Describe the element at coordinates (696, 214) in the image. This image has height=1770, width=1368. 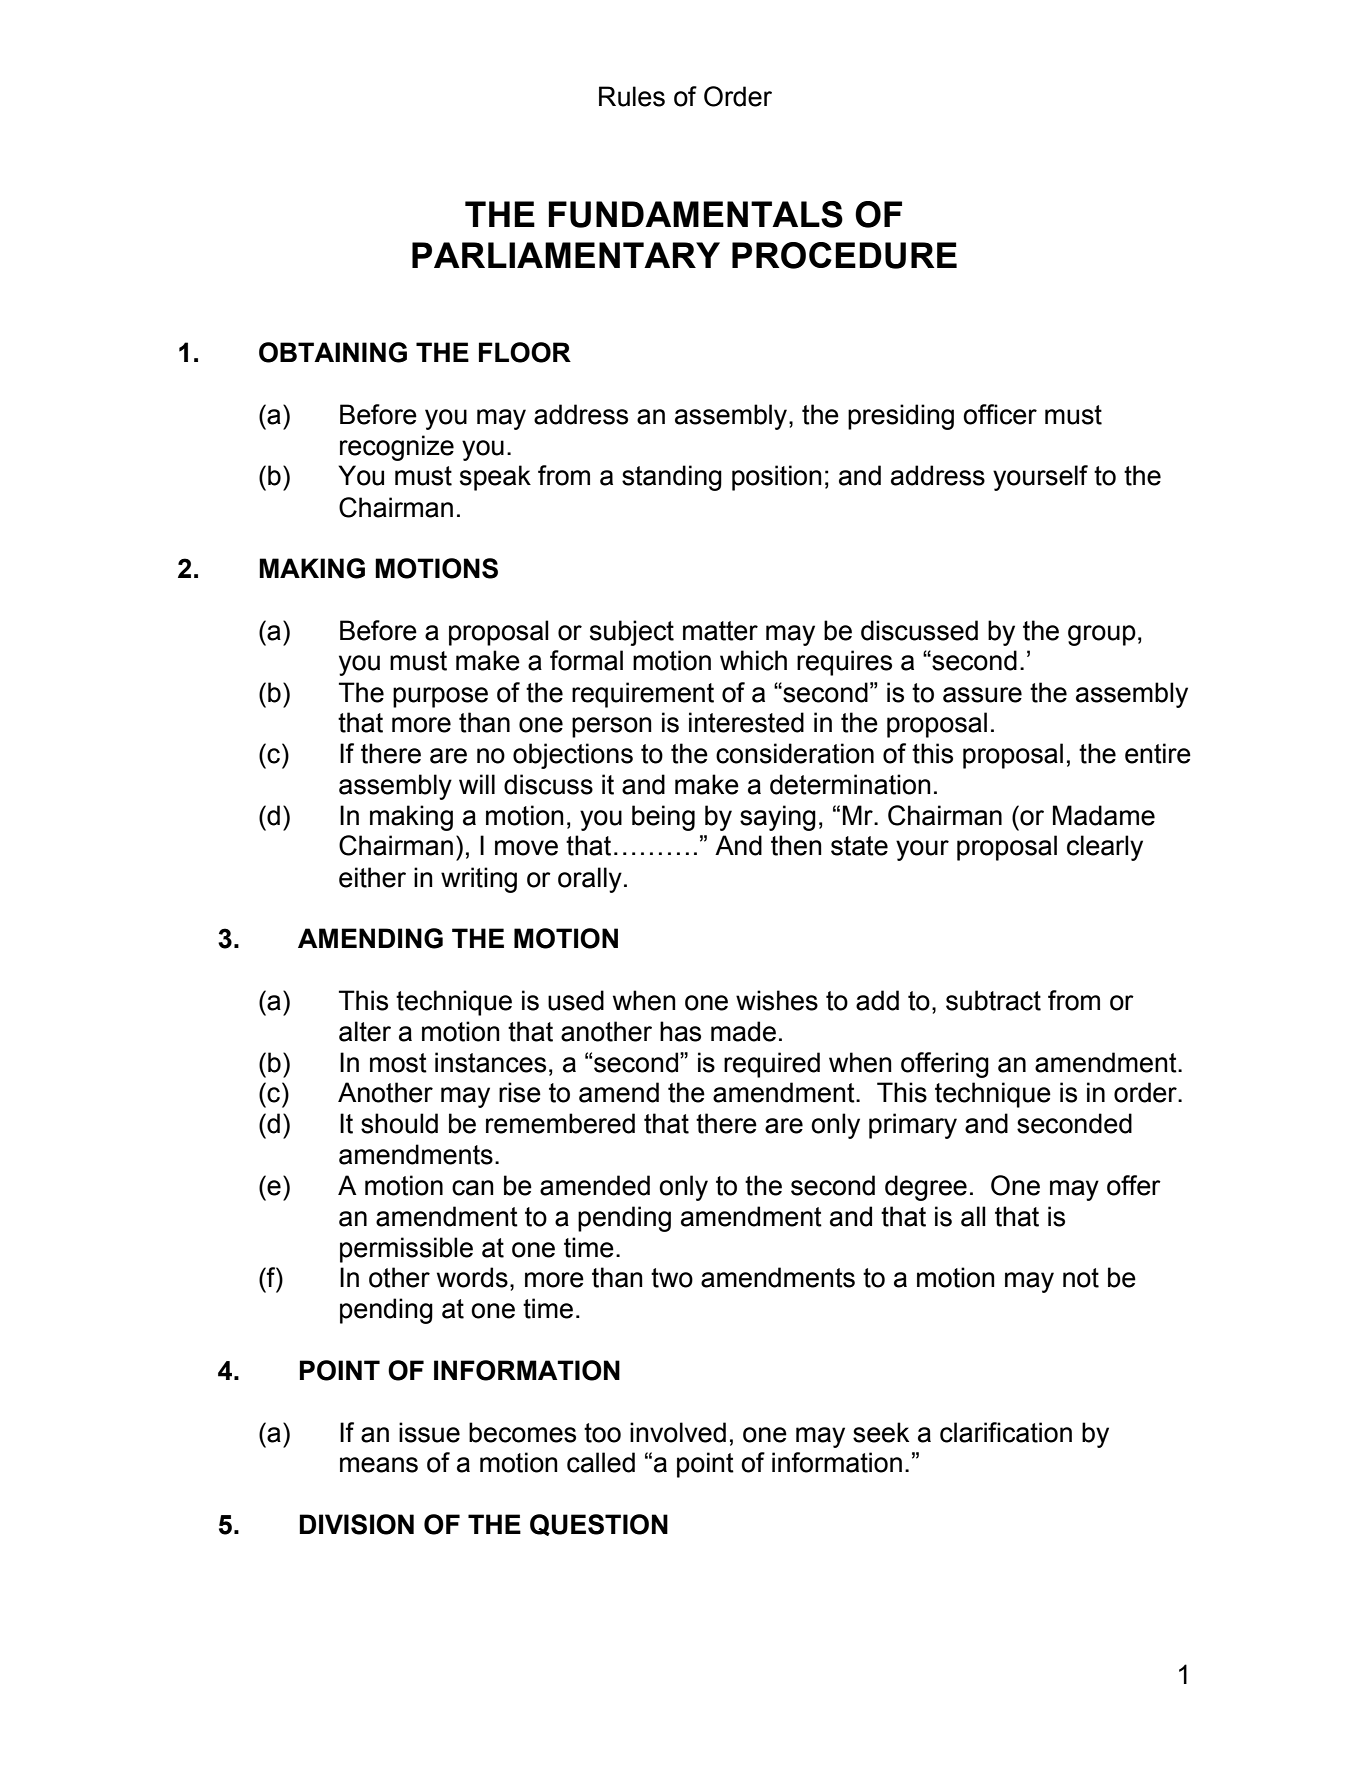
I see `FUNDAMENTALS` at that location.
